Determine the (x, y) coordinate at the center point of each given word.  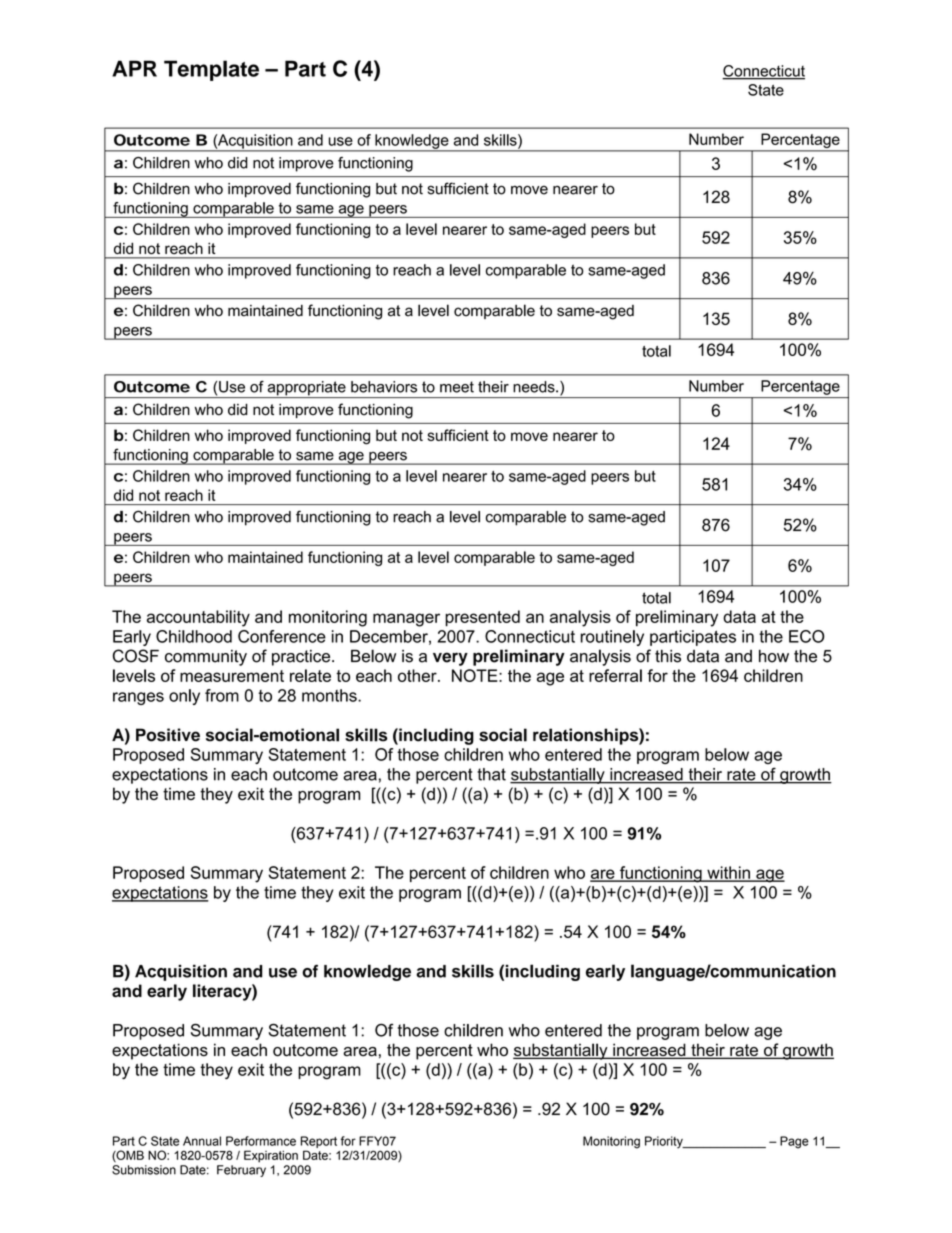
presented (482, 618)
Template (211, 70)
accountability (198, 618)
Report (319, 1142)
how (774, 656)
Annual (202, 1141)
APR (134, 68)
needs (535, 387)
